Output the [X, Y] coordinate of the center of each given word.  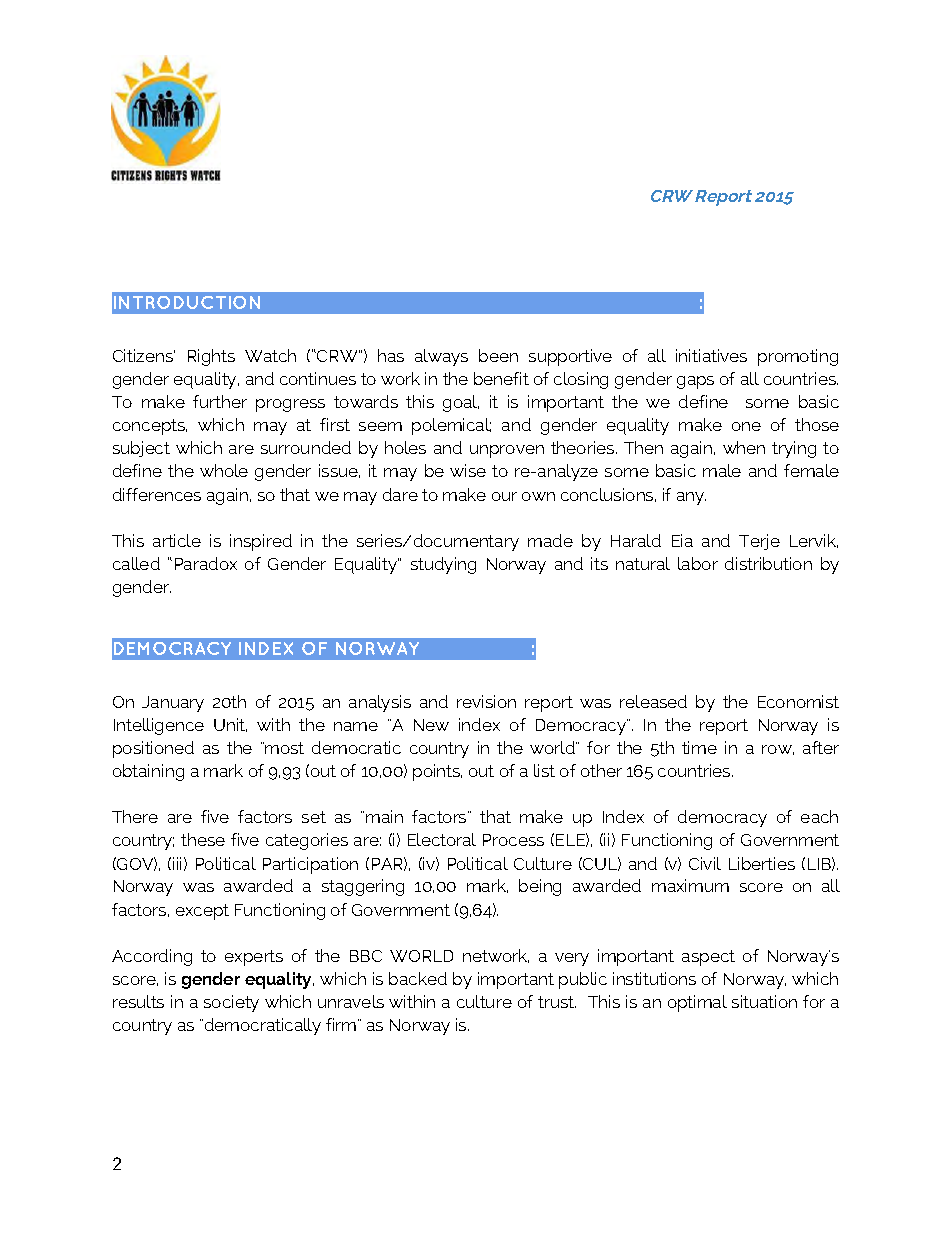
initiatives [711, 355]
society [231, 1003]
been [498, 355]
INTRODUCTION [187, 302]
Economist [798, 701]
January [173, 704]
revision [486, 701]
